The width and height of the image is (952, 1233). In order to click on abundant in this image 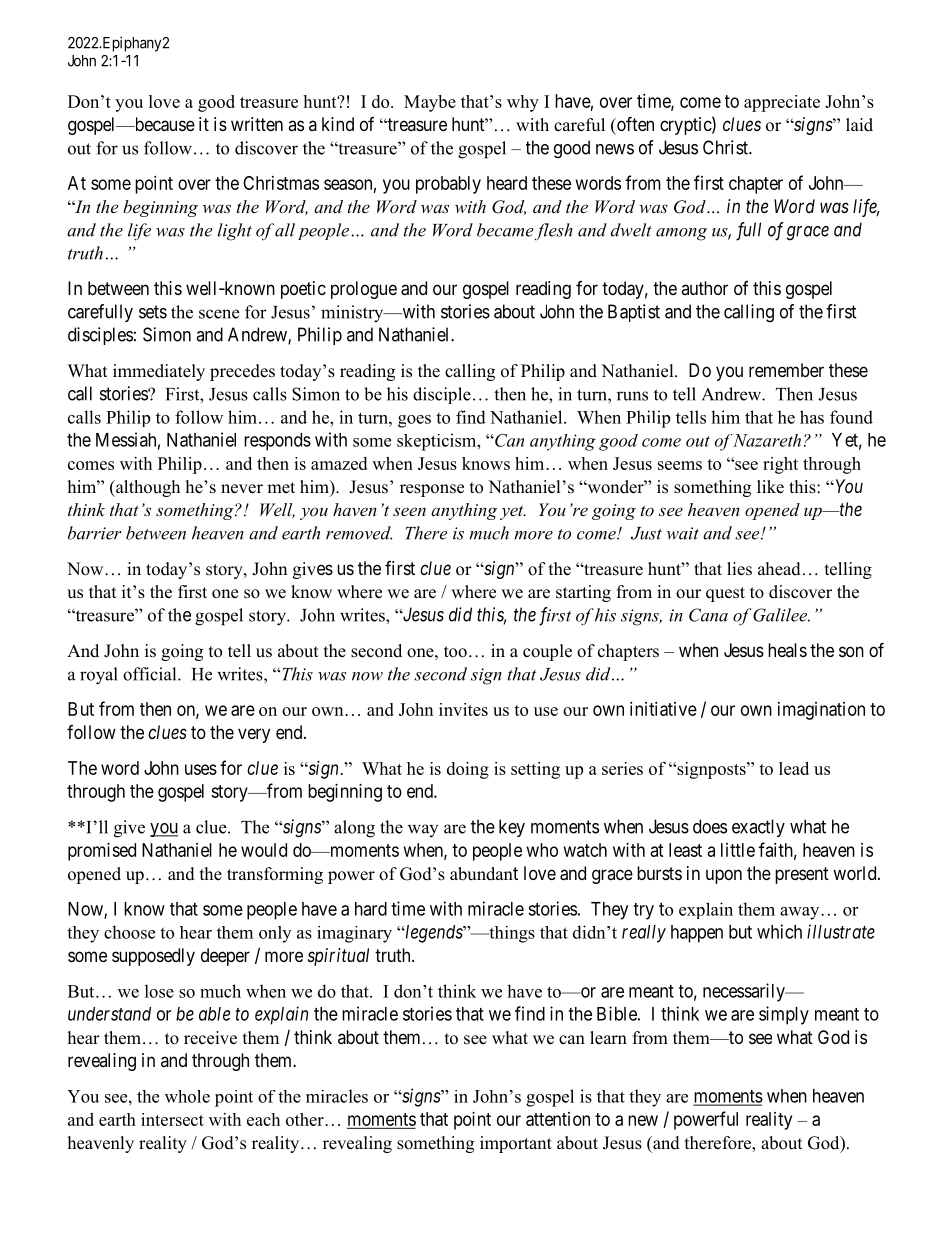, I will do `click(484, 874)`.
